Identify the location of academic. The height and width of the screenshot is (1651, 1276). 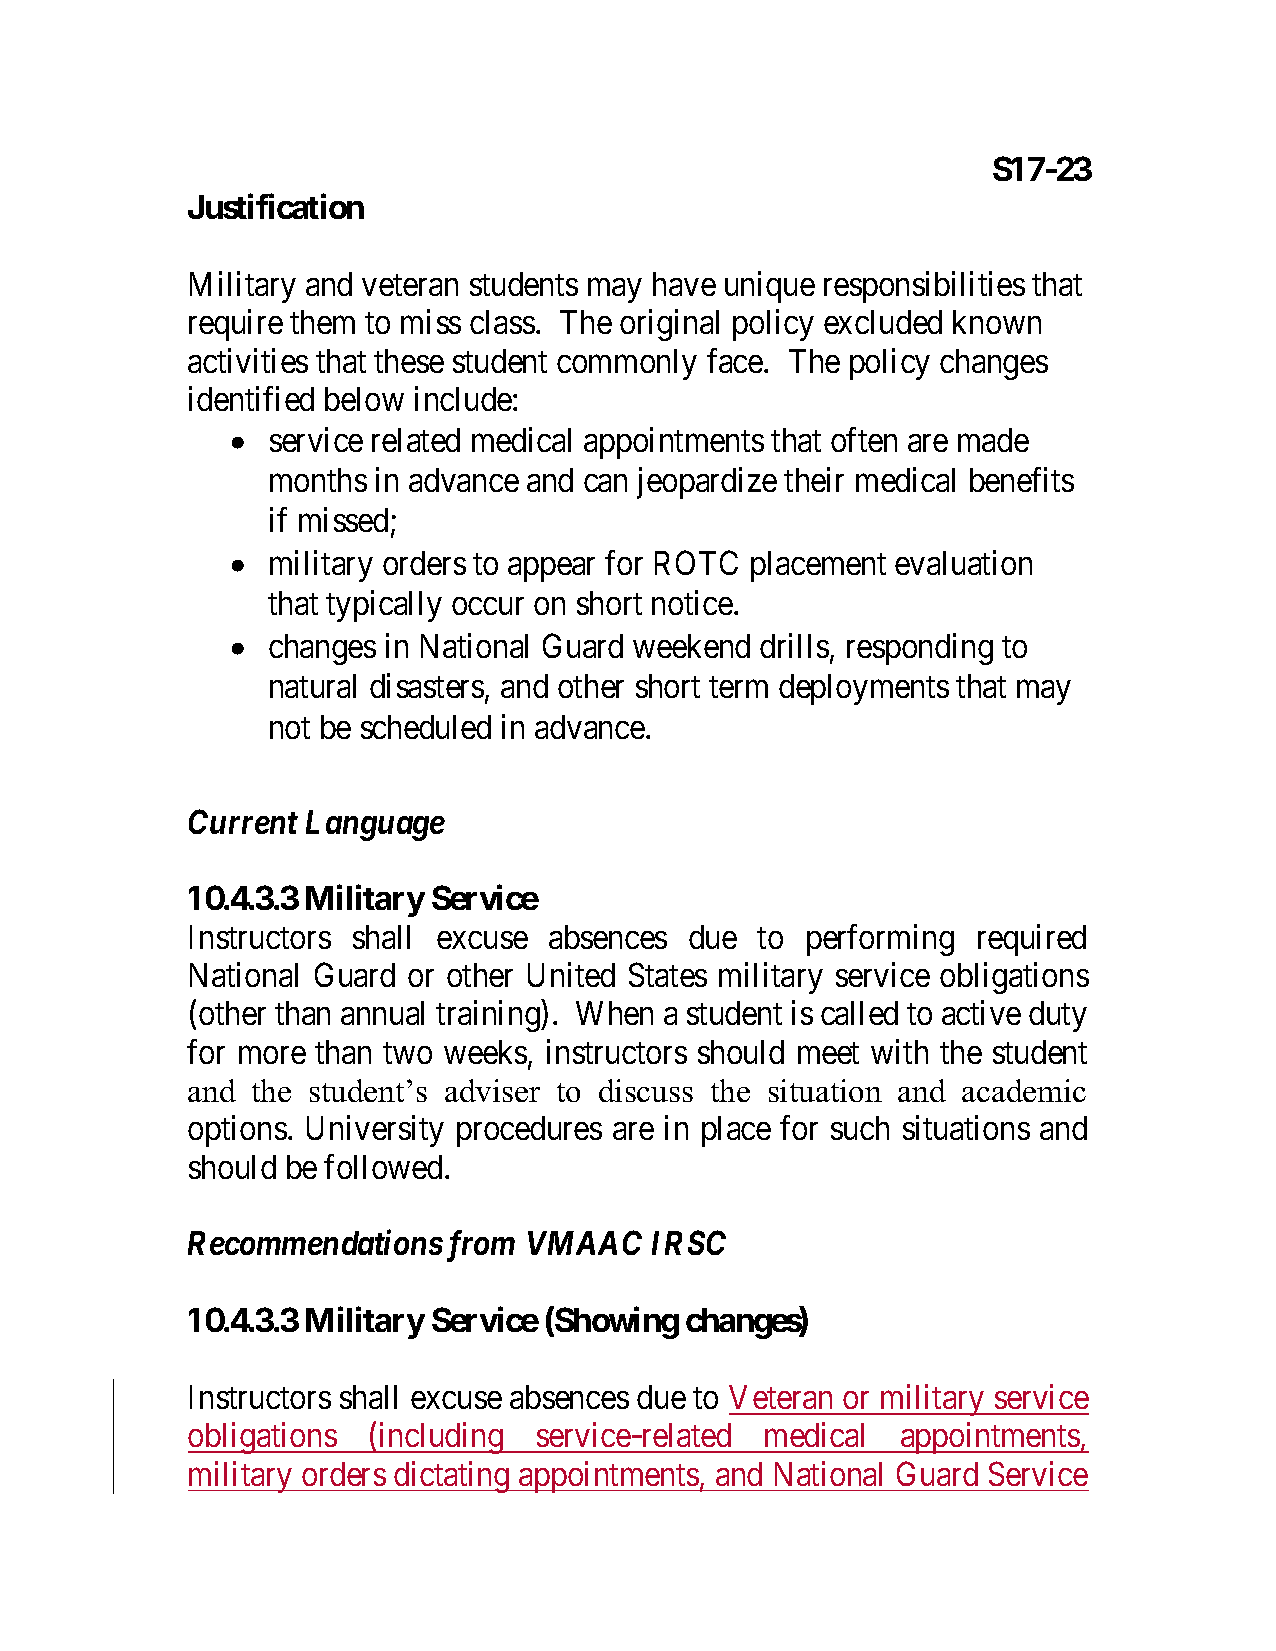
(1024, 1090).
